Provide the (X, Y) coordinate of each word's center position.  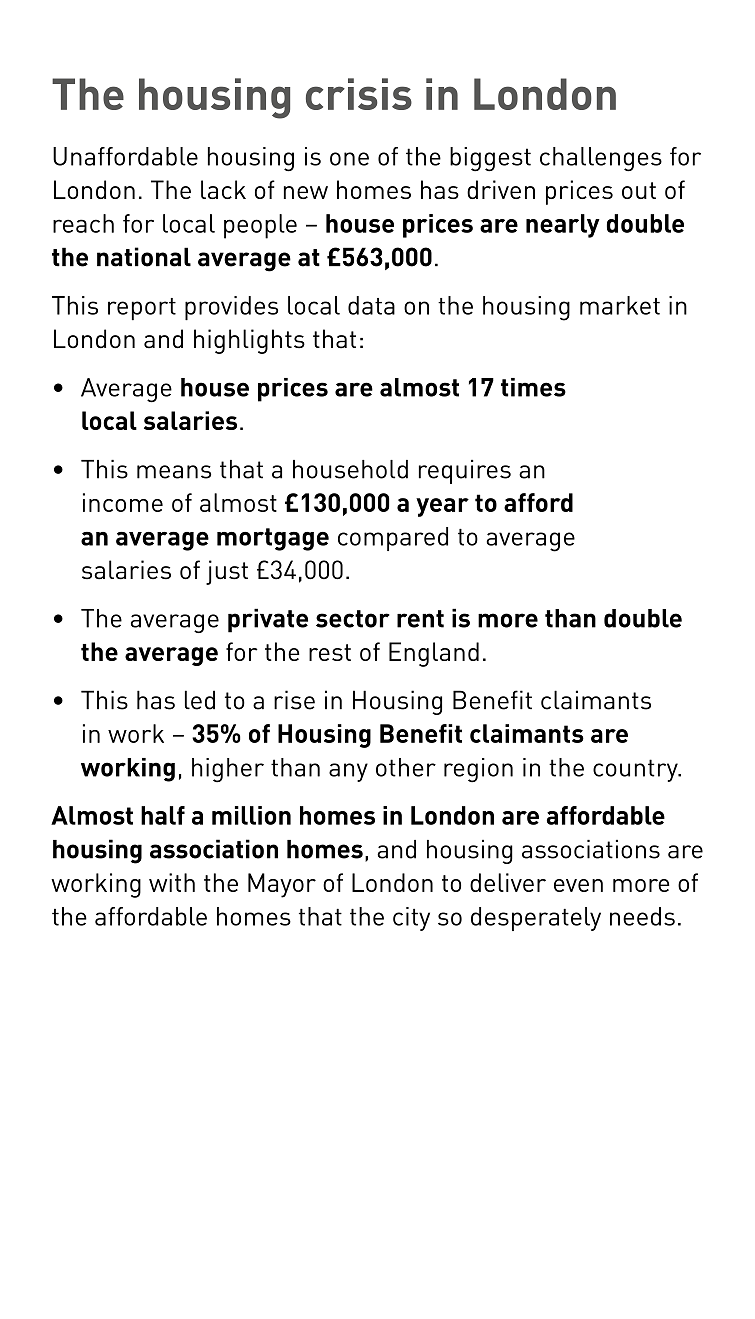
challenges (601, 159)
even (578, 885)
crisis (359, 94)
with (172, 882)
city (411, 919)
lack (223, 189)
